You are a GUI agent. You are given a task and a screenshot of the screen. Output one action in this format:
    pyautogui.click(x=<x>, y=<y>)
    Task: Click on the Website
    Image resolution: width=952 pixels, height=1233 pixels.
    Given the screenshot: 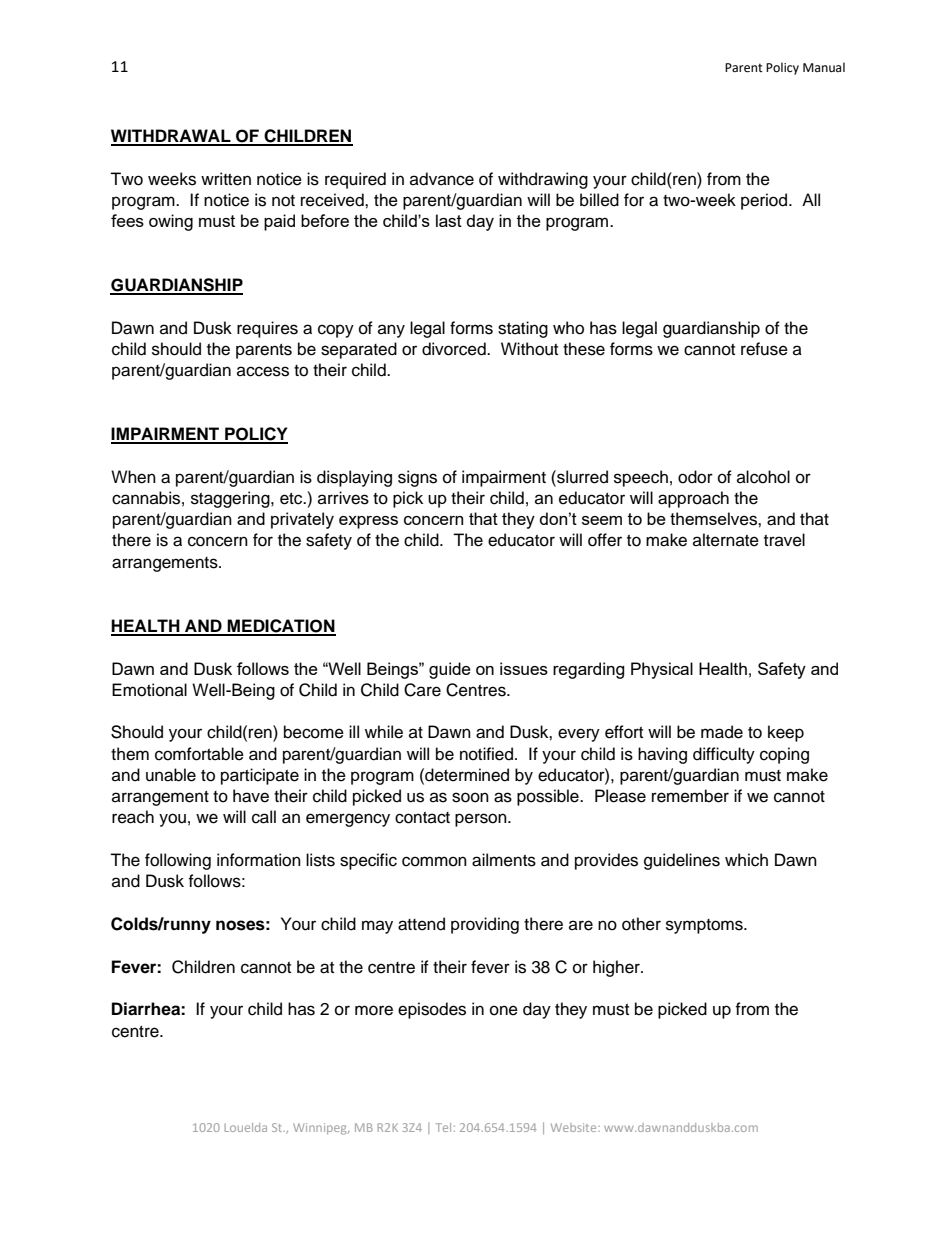 What is the action you would take?
    pyautogui.click(x=575, y=1127)
